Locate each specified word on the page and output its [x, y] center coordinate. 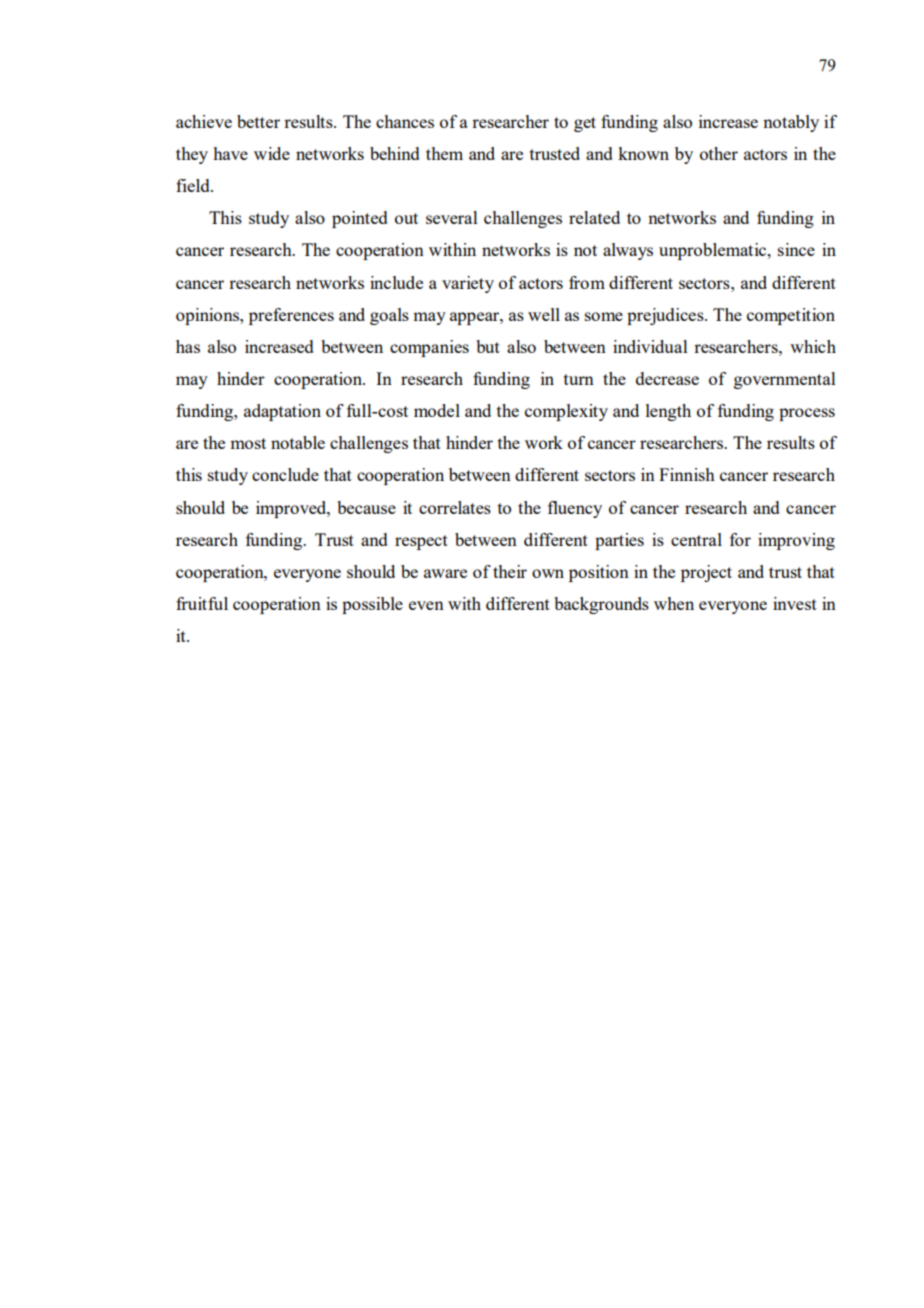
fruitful [202, 603]
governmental [785, 380]
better [258, 121]
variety [468, 284]
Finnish [687, 474]
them [444, 153]
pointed [360, 219]
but [488, 346]
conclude [285, 474]
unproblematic [714, 251]
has [188, 346]
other [719, 153]
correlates [455, 507]
